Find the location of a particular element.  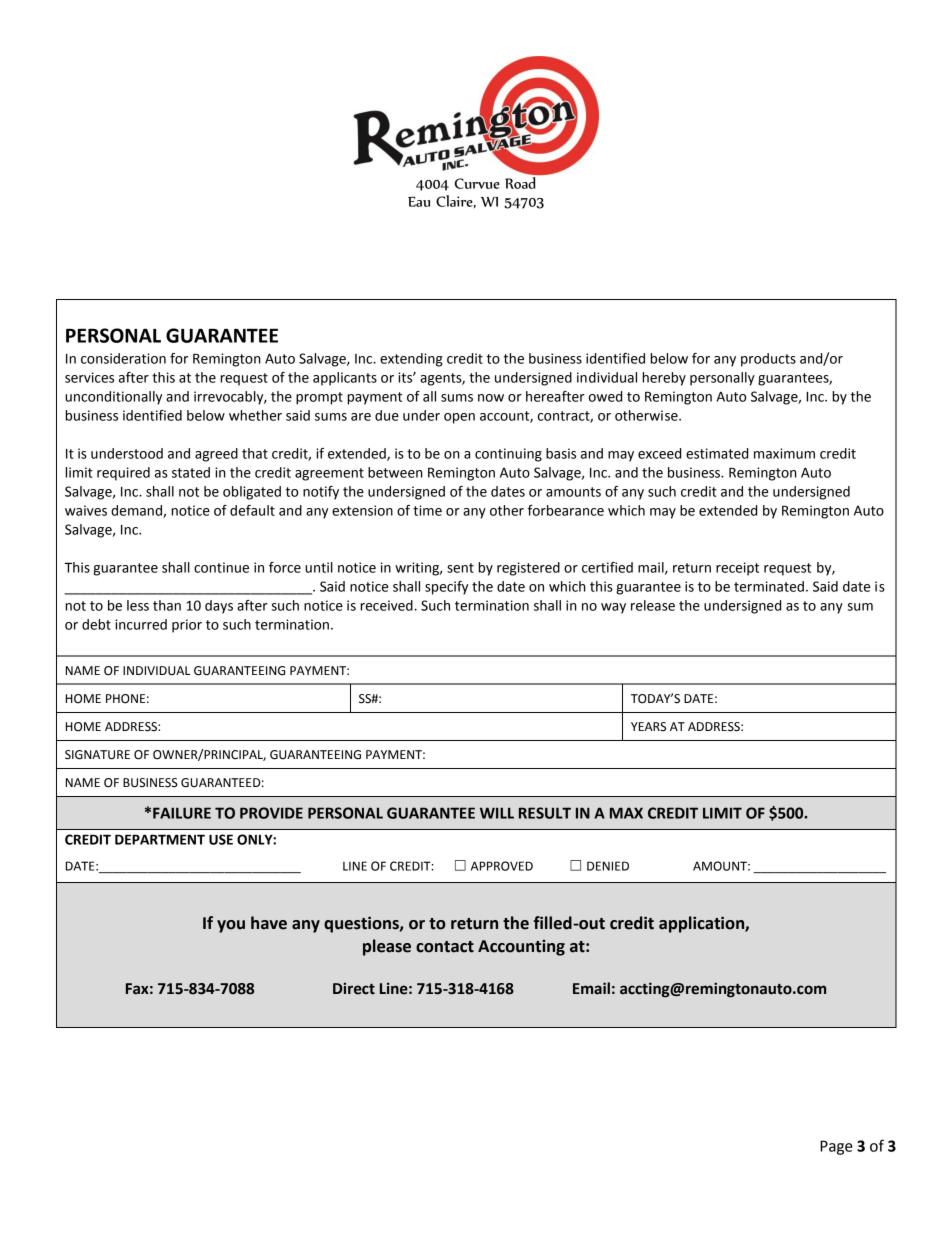

you is located at coordinates (231, 926).
